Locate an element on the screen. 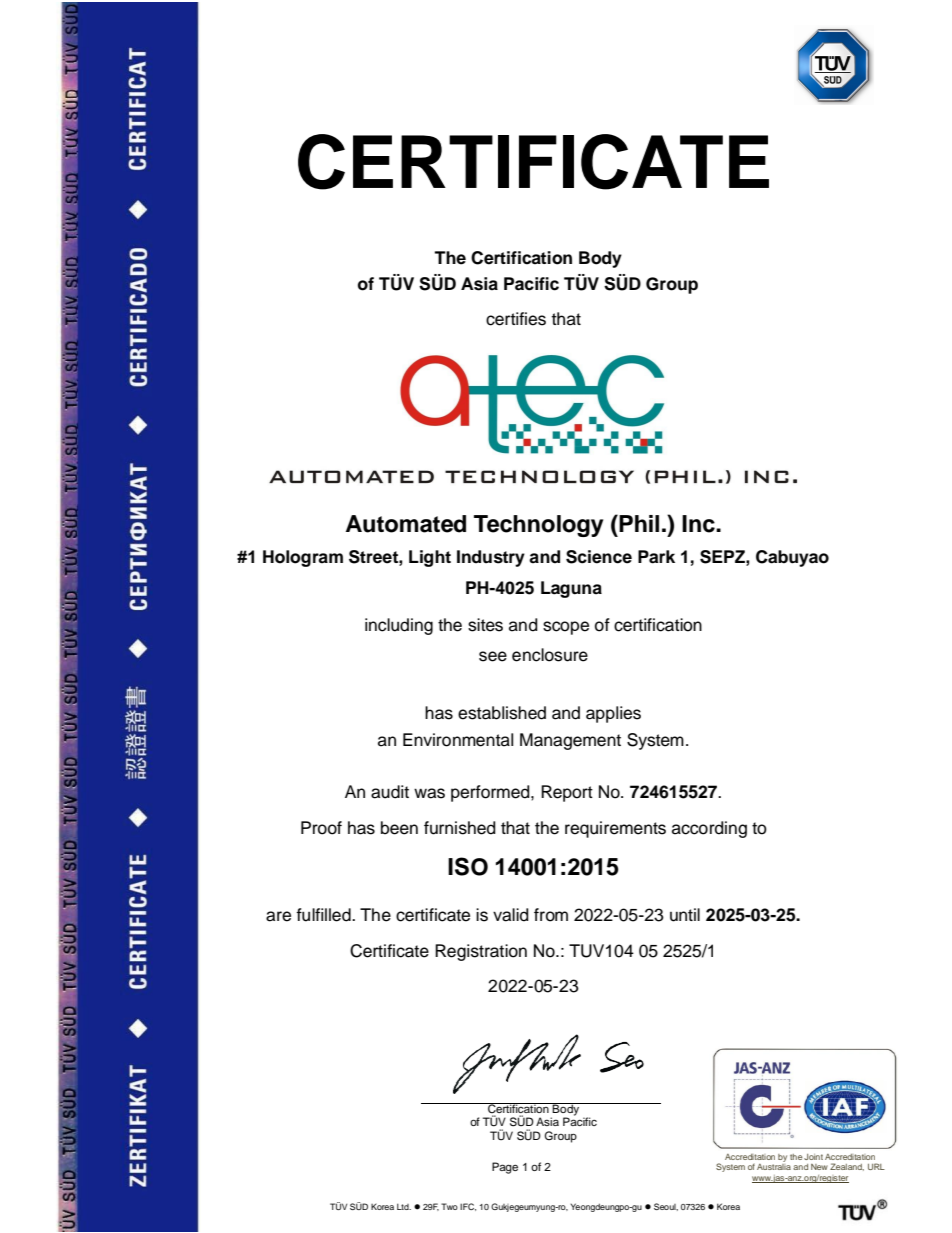 The image size is (952, 1233). Ltd is located at coordinates (404, 1206).
